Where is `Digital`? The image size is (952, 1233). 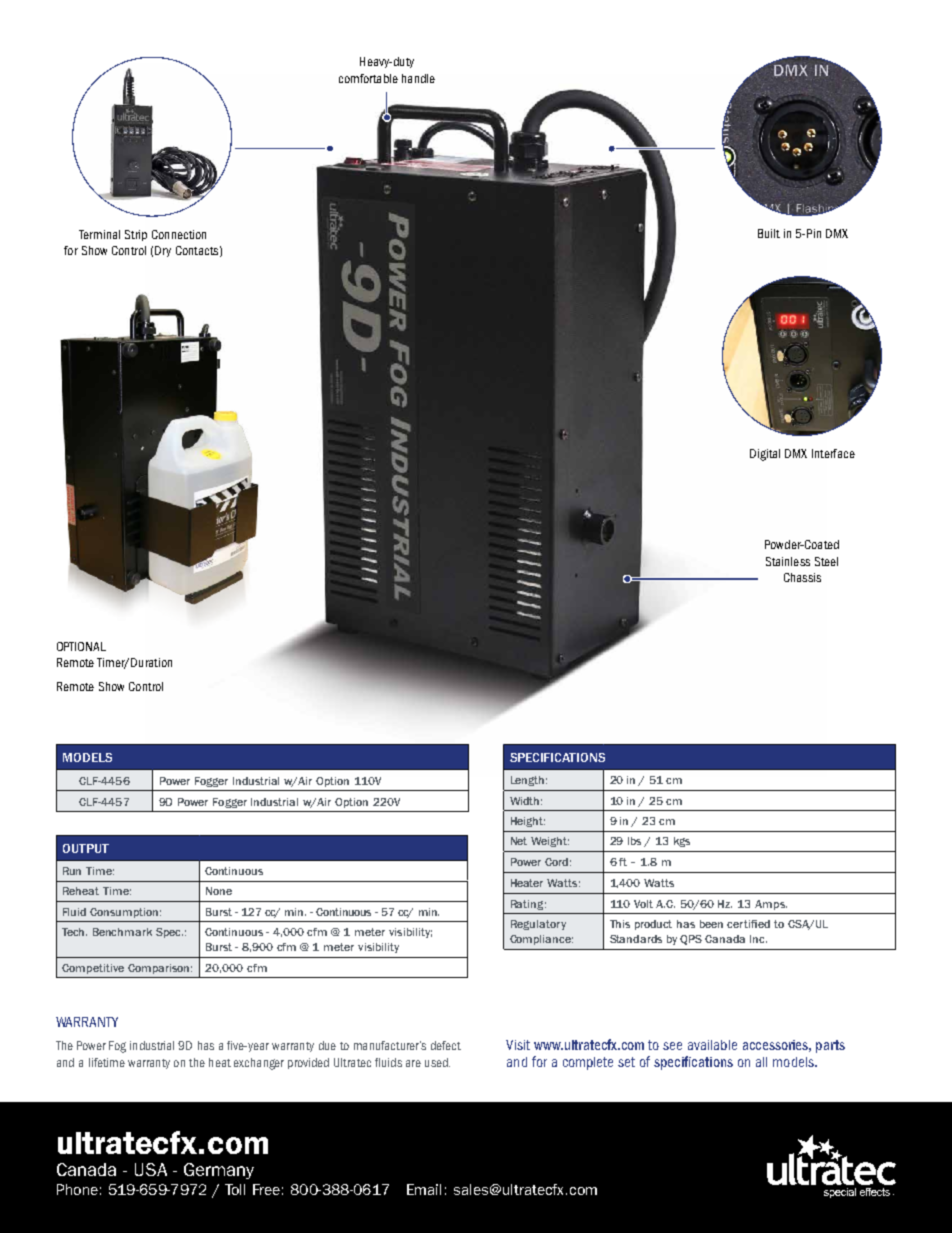 Digital is located at coordinates (765, 455).
